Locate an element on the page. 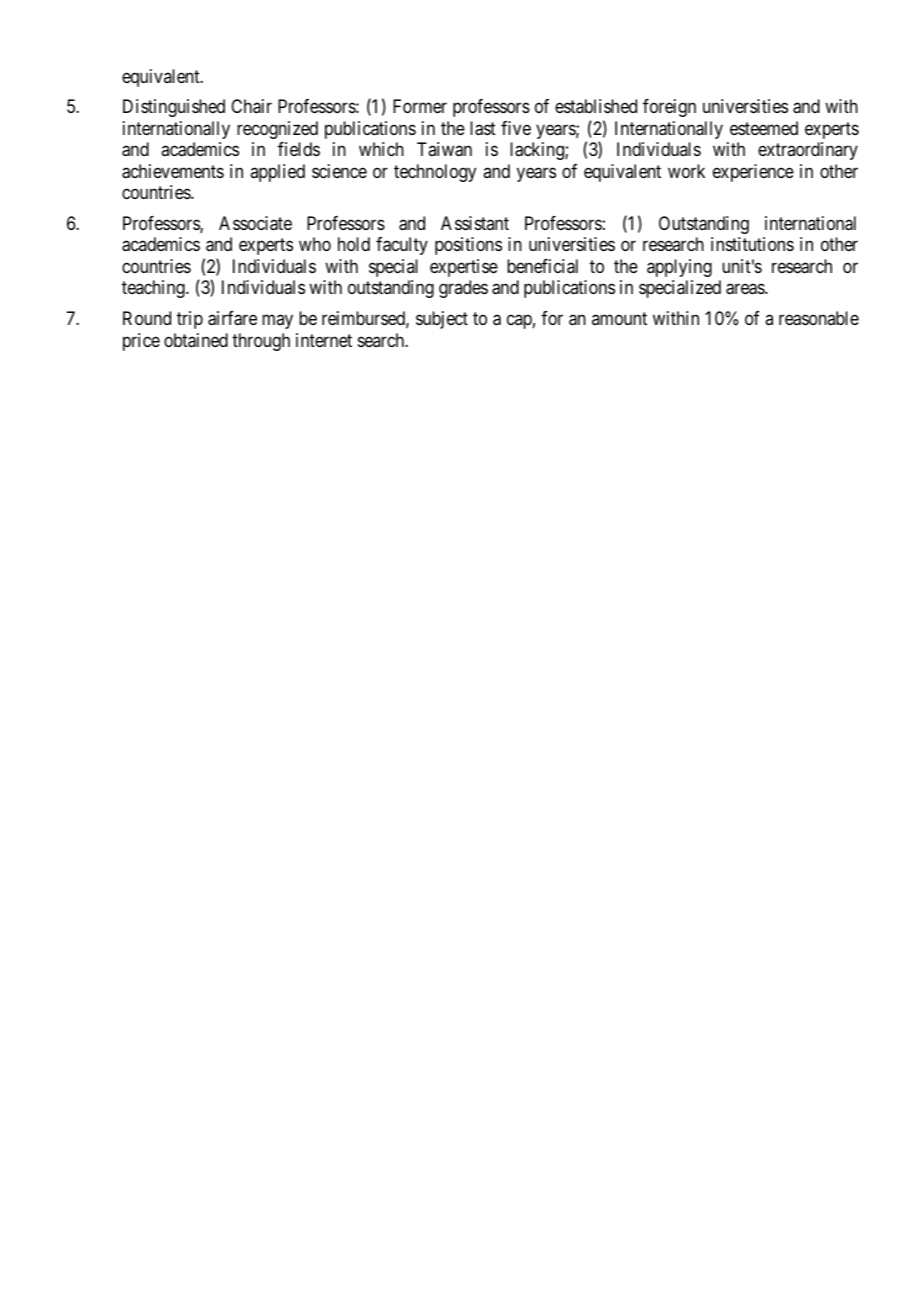  technology is located at coordinates (435, 173).
